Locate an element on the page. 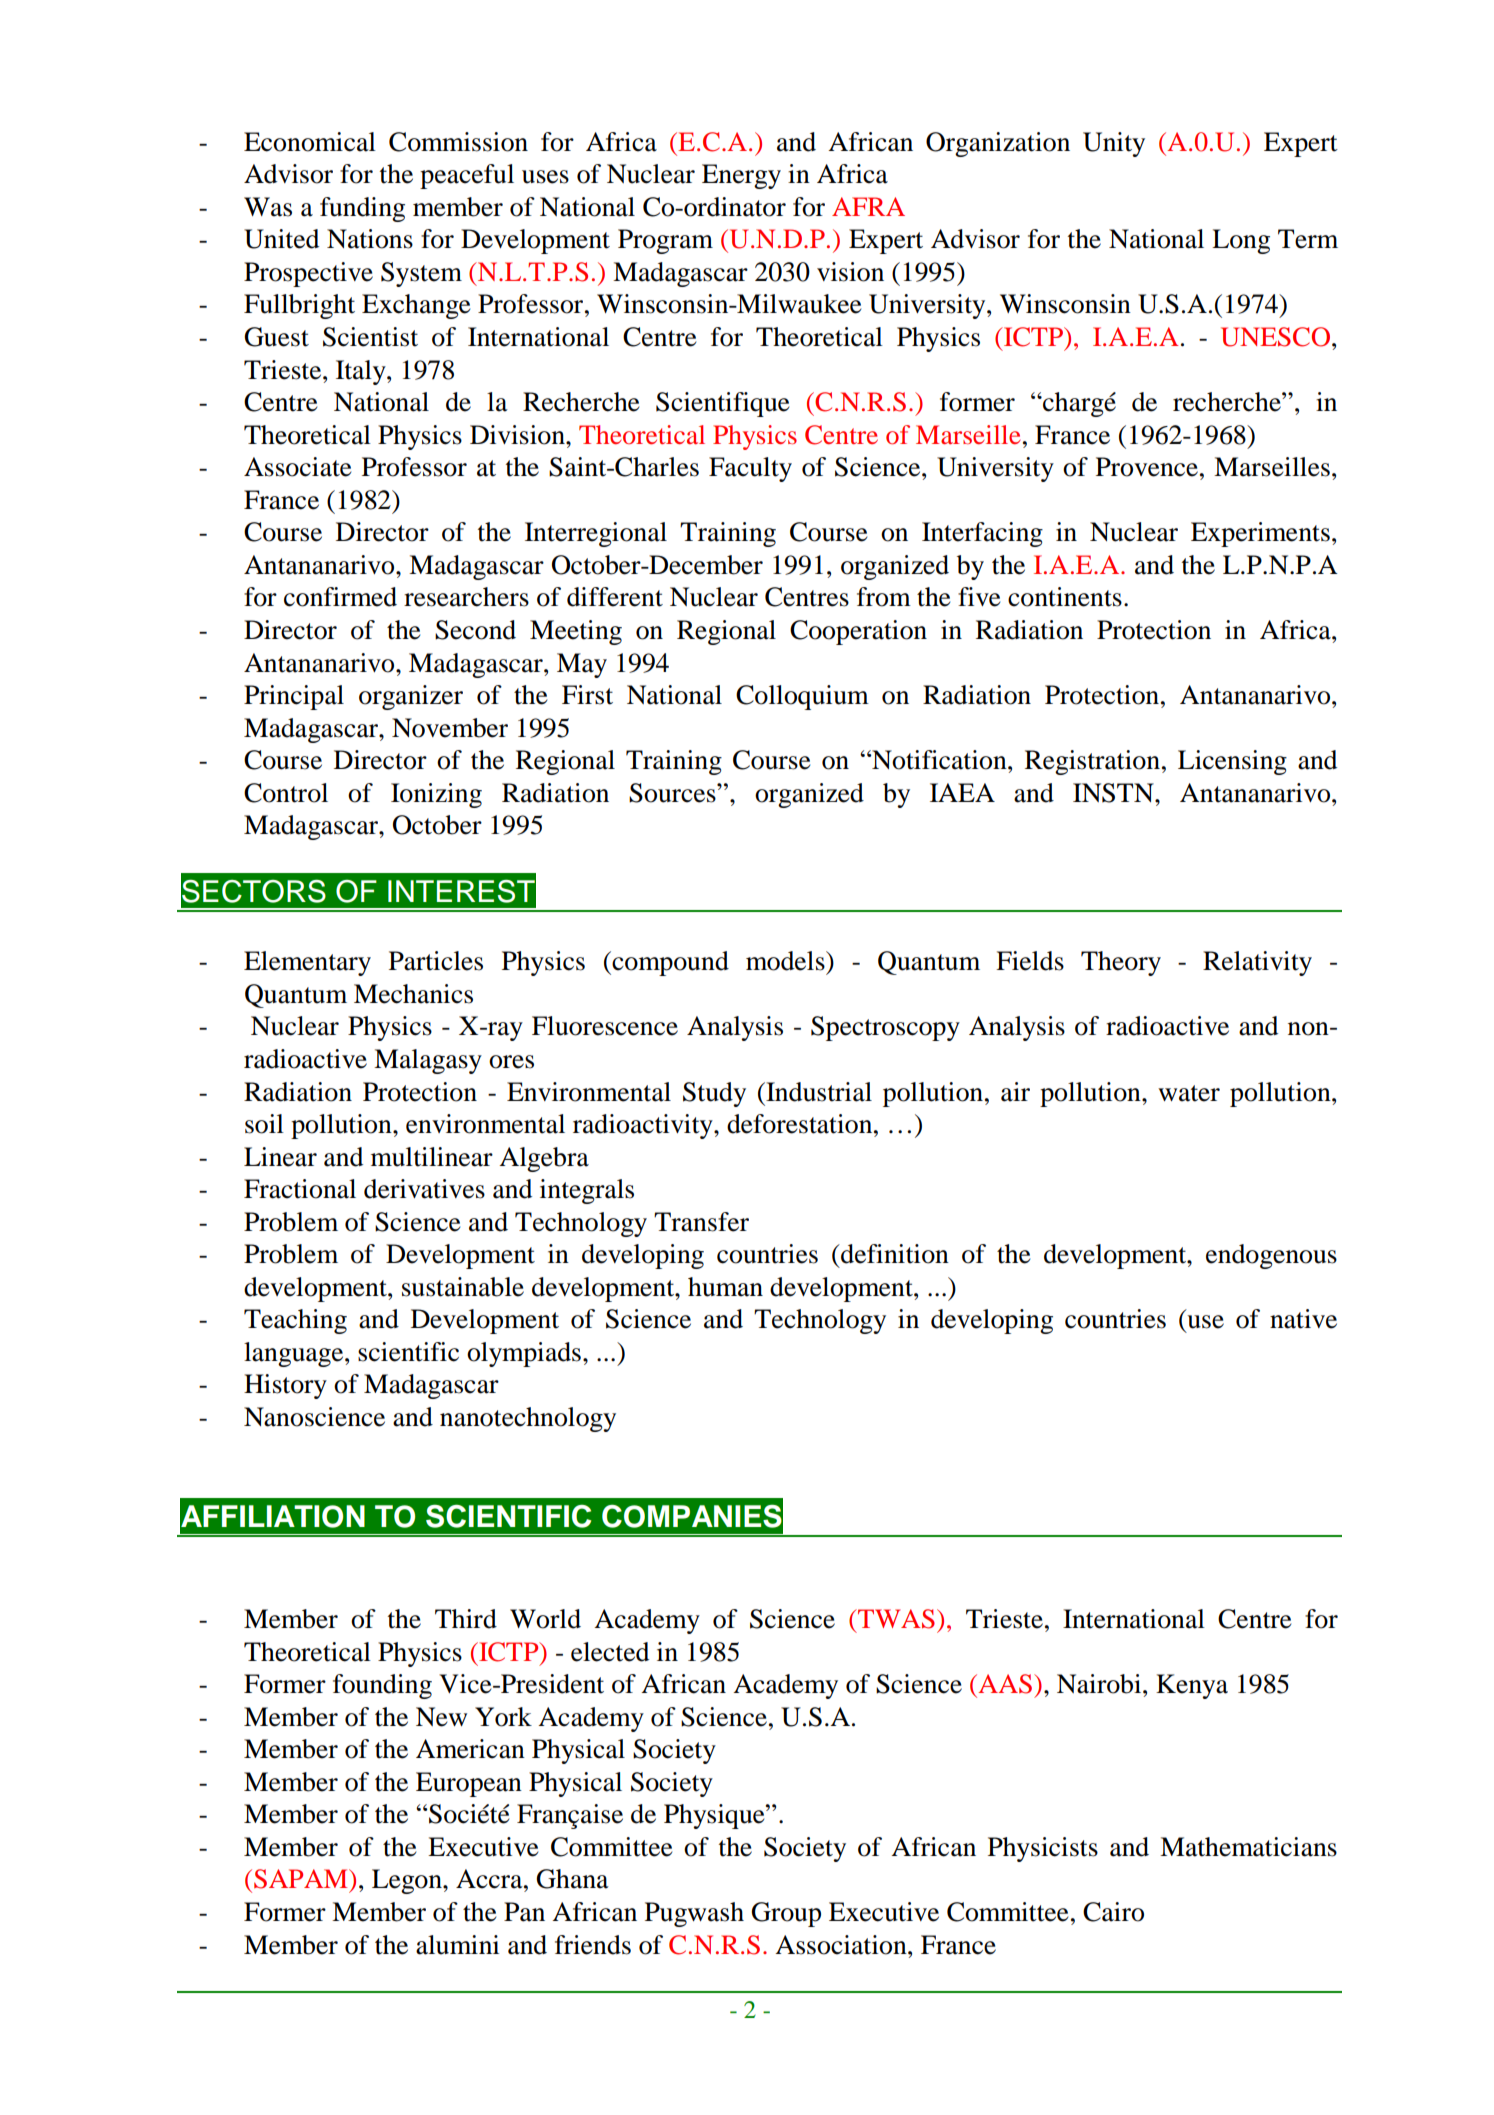  European is located at coordinates (469, 1784).
